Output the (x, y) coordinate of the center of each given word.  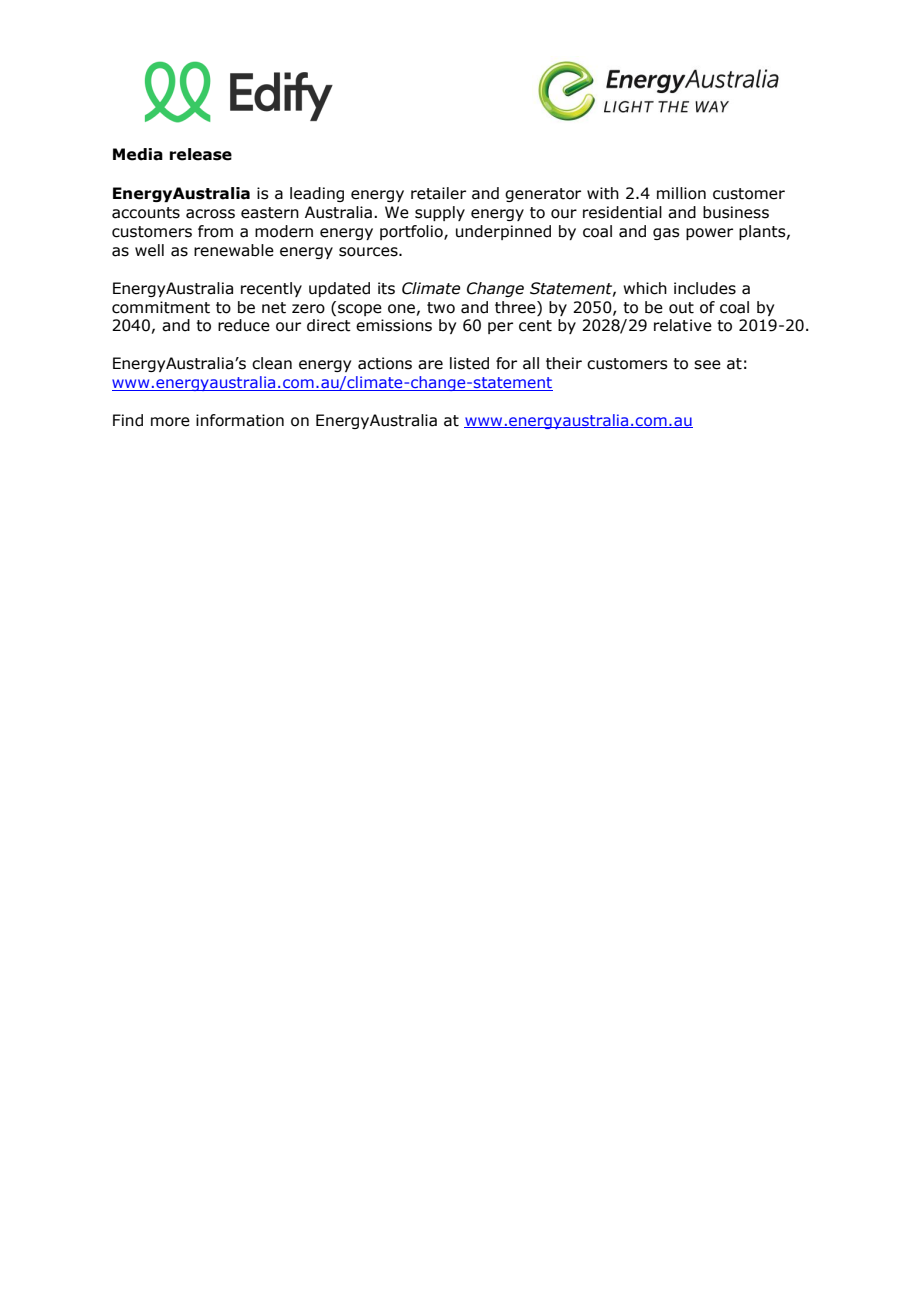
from (215, 231)
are (430, 365)
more (170, 422)
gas (666, 234)
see (707, 365)
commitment (161, 307)
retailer (438, 193)
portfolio (412, 232)
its (386, 288)
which (645, 288)
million (681, 193)
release (201, 154)
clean (272, 363)
